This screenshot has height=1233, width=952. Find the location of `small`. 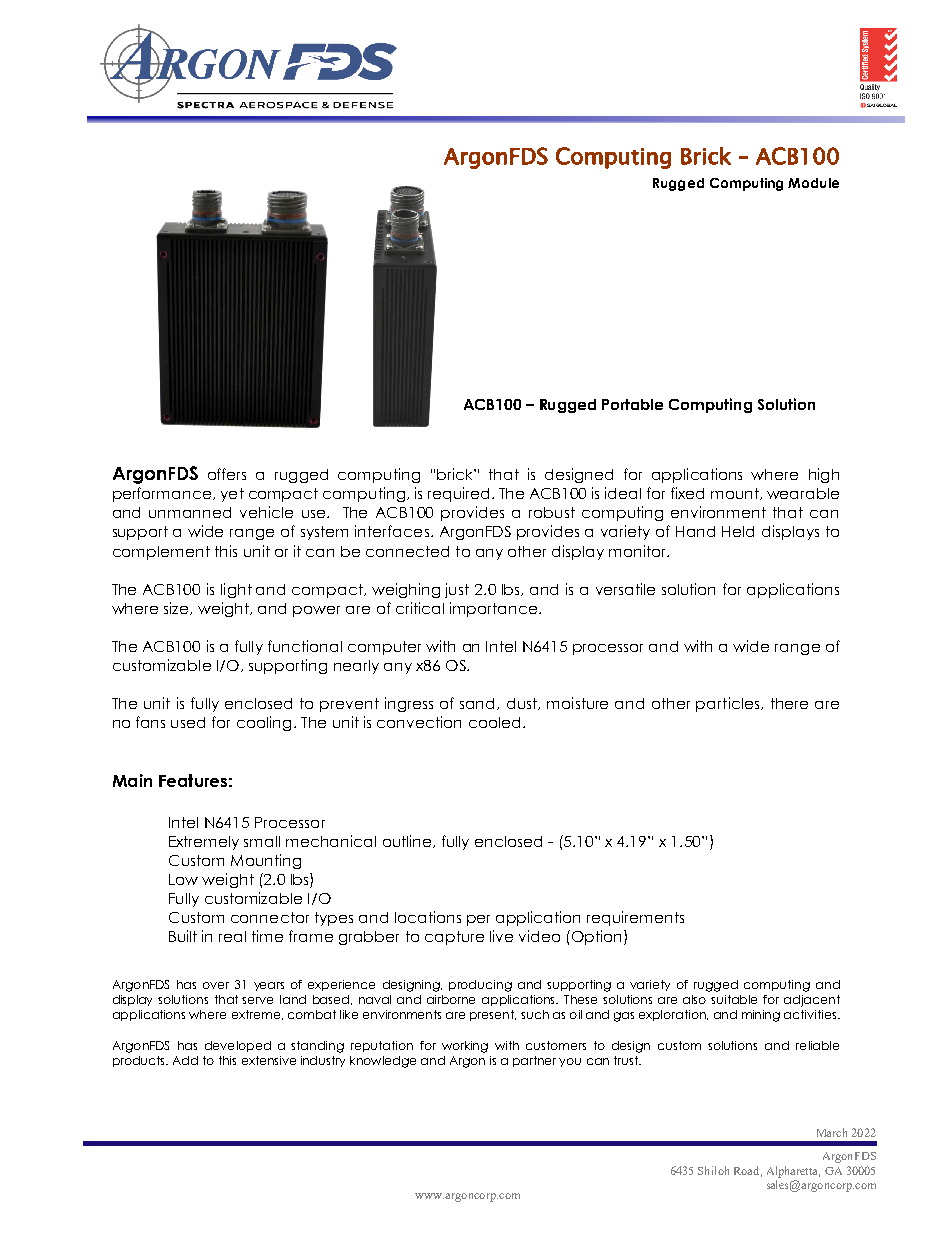

small is located at coordinates (262, 841).
